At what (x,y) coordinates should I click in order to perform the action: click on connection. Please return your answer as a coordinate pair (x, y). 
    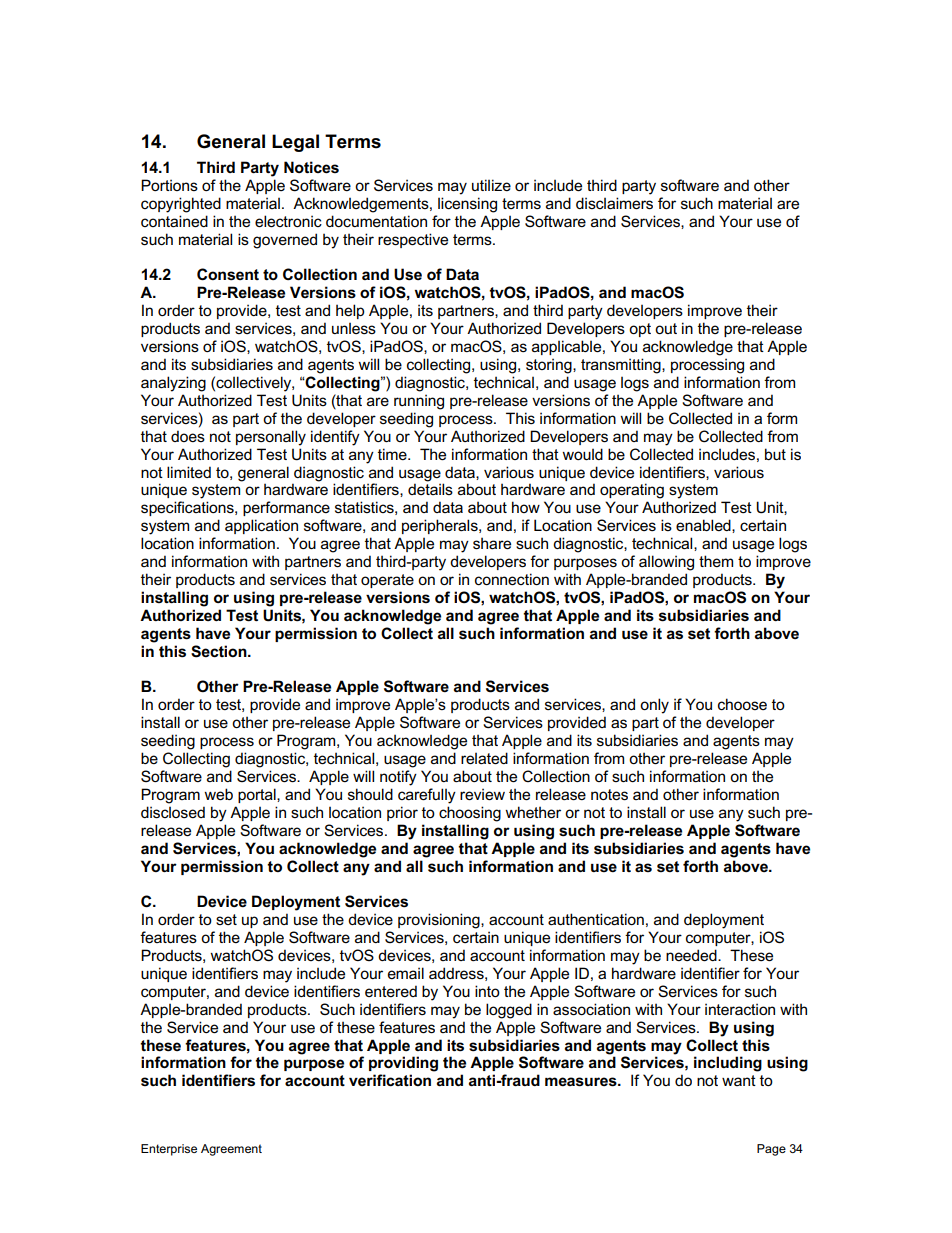
    Looking at the image, I should click on (512, 579).
